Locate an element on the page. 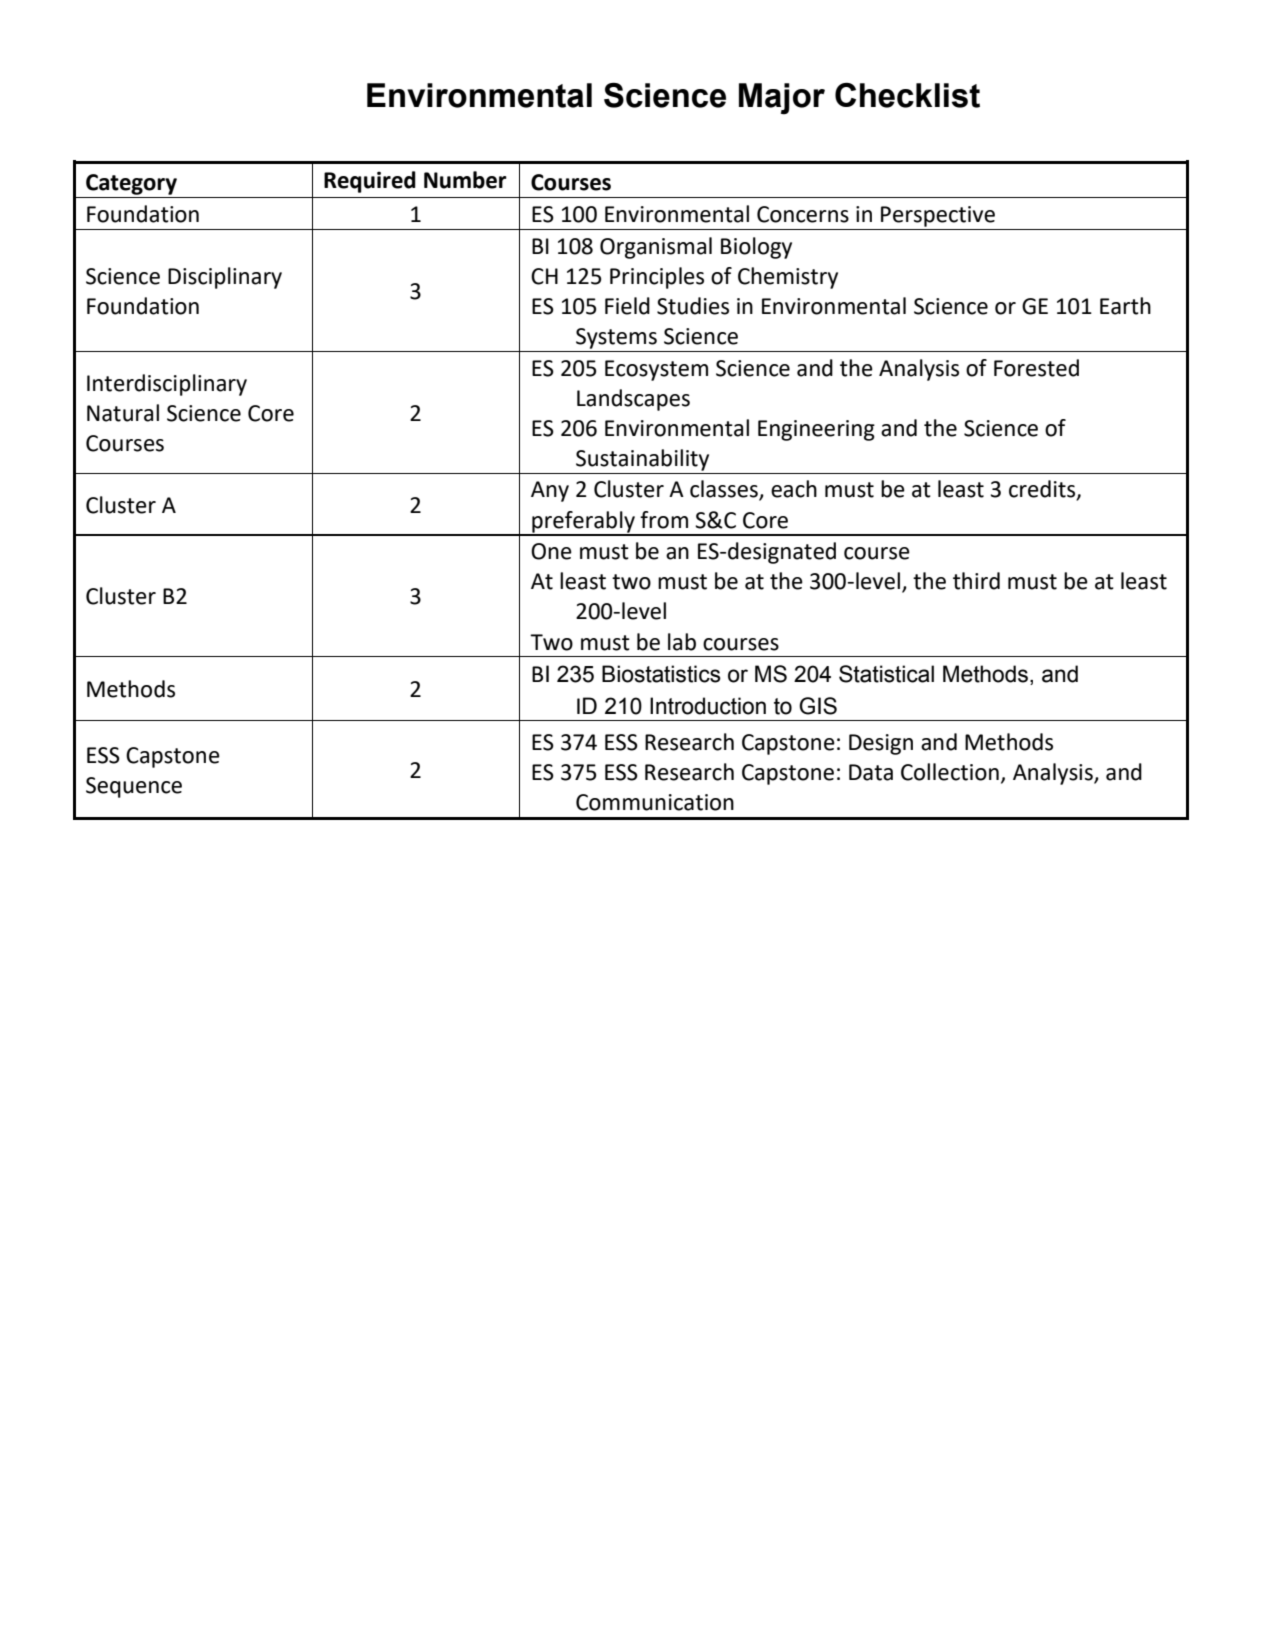 This document has height=1633, width=1262. Checklist is located at coordinates (907, 95).
